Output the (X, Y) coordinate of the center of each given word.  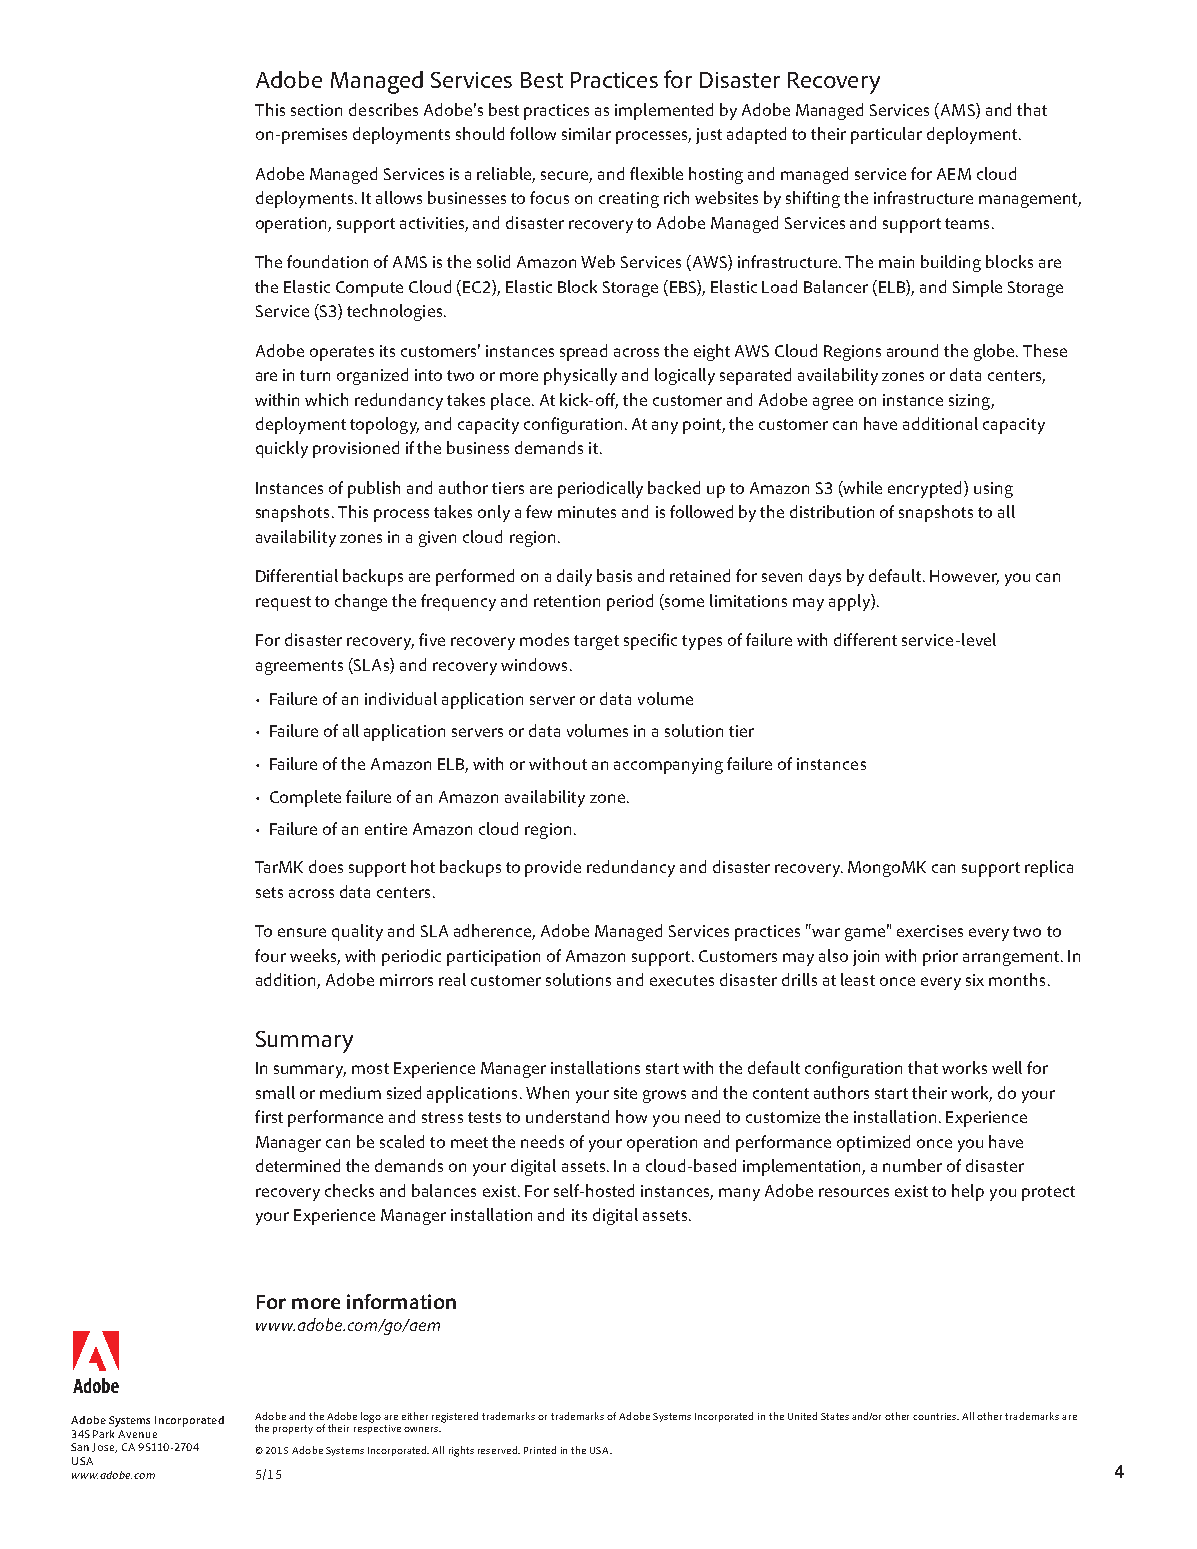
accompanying (668, 766)
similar (586, 133)
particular (886, 135)
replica (1049, 868)
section (316, 110)
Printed (540, 1450)
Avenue (137, 1434)
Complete (305, 798)
